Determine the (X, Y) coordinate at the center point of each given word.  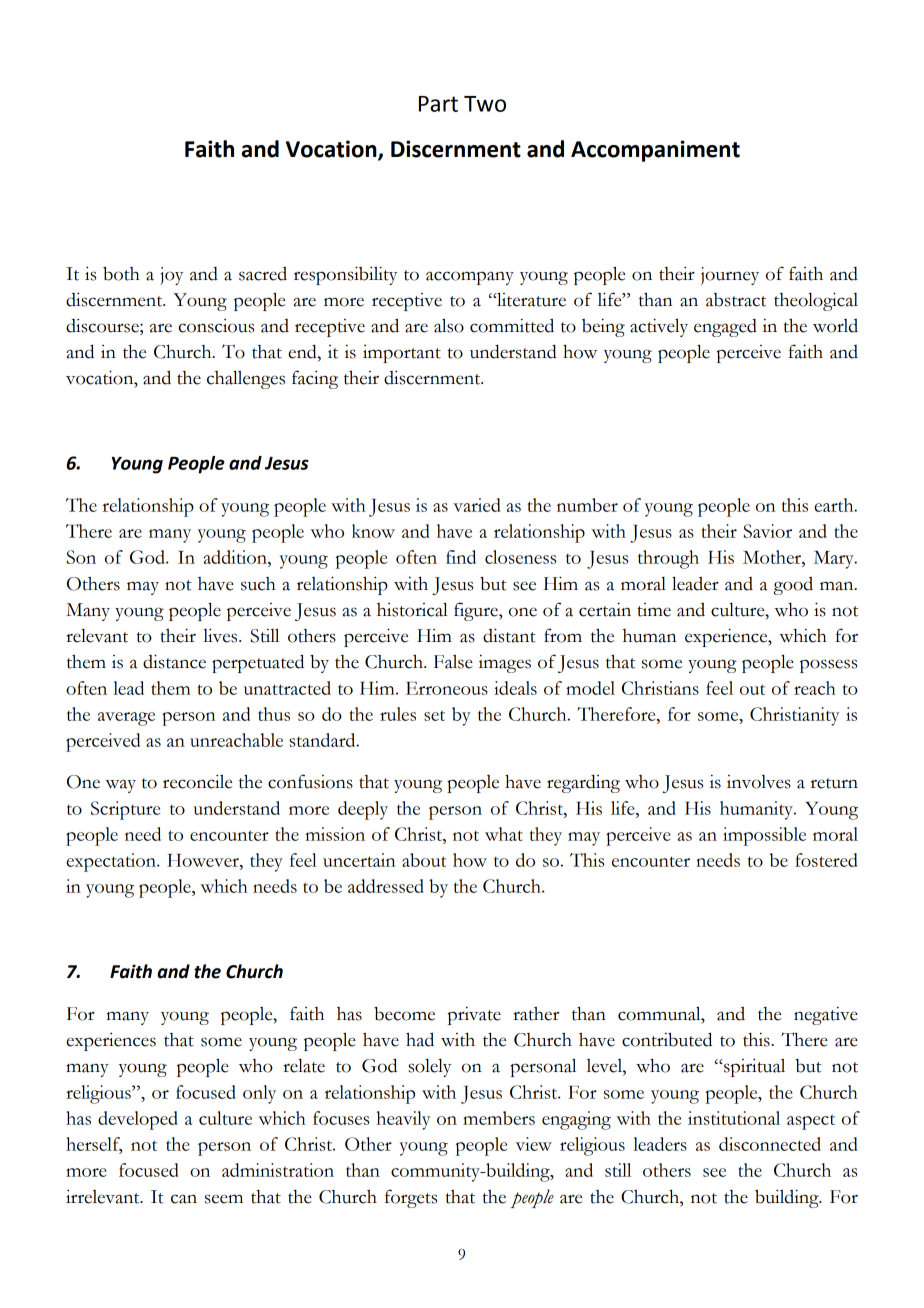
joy (171, 276)
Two (485, 104)
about (424, 860)
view (534, 1144)
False (453, 661)
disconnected (770, 1144)
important (402, 354)
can (184, 1199)
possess (828, 666)
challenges (246, 379)
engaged (725, 328)
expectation (112, 862)
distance (174, 661)
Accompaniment (655, 151)
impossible (764, 836)
